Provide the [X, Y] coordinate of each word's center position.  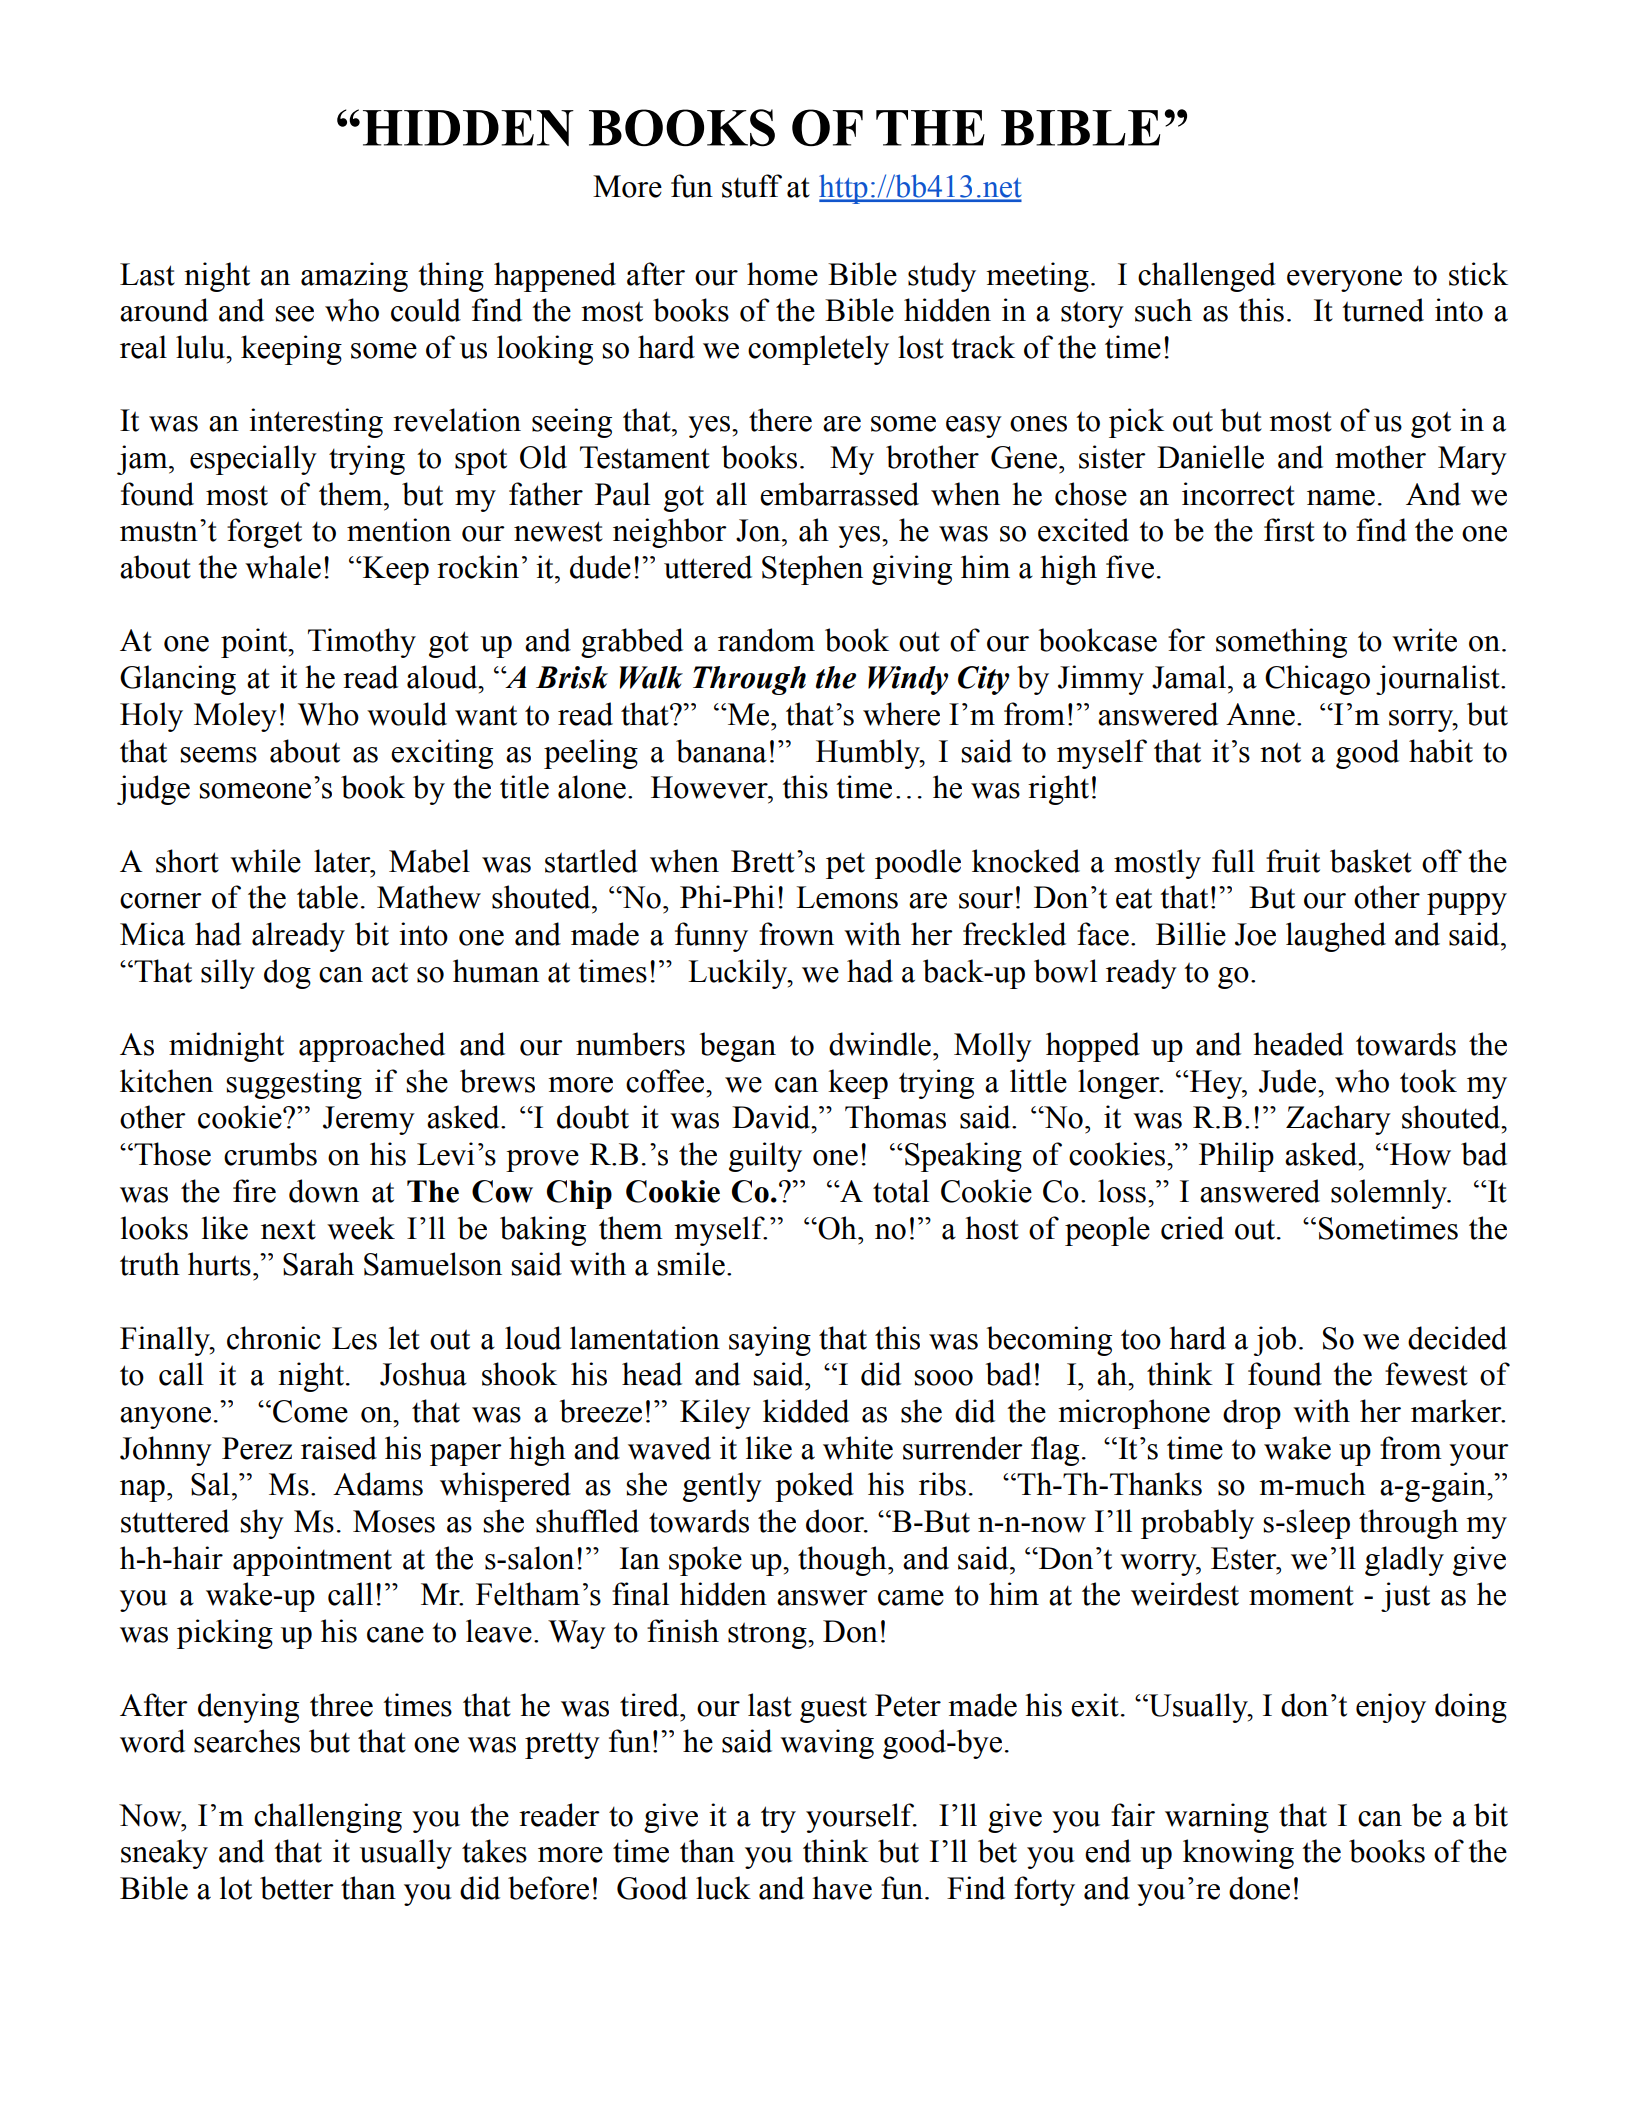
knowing [1238, 1854]
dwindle [880, 1044]
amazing [354, 277]
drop [1252, 1414]
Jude [1289, 1081]
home [782, 274]
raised [339, 1448]
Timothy [362, 643]
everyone [1344, 281]
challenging [328, 1818]
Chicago [1317, 680]
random [766, 640]
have [842, 1888]
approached [372, 1047]
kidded [806, 1411]
